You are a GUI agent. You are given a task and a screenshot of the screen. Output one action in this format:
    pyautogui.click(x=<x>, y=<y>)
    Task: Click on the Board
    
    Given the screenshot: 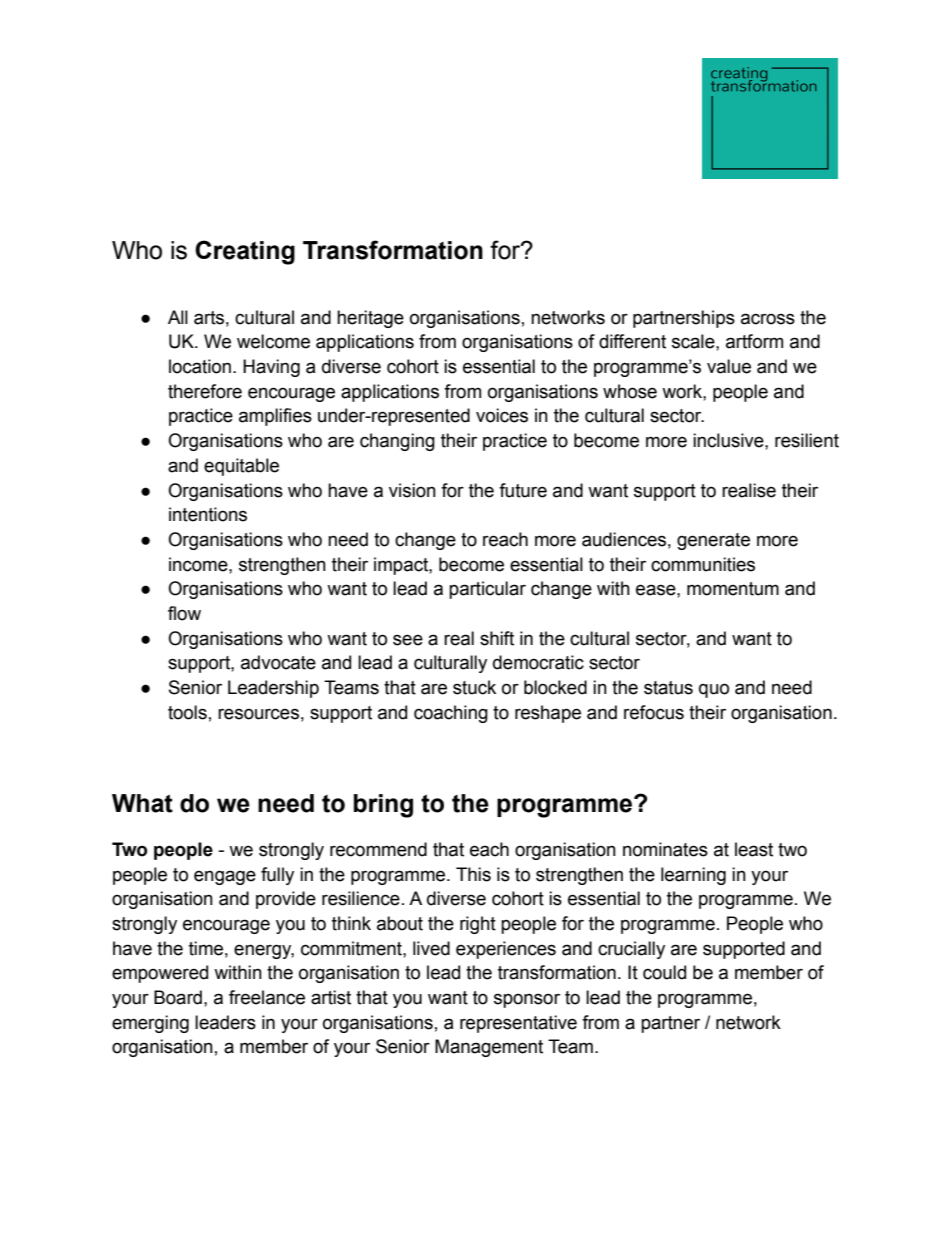 What is the action you would take?
    pyautogui.click(x=178, y=997)
